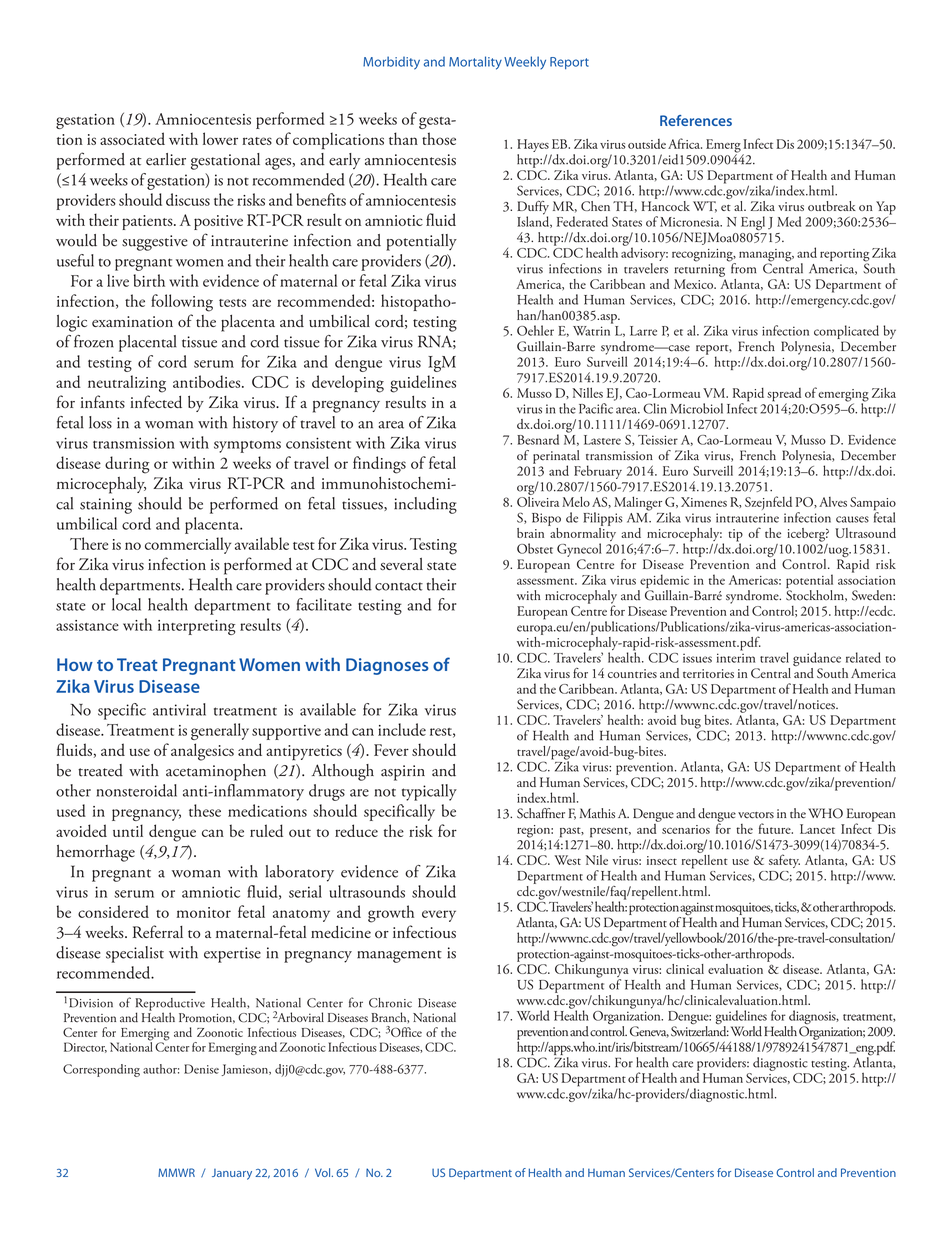 Image resolution: width=952 pixels, height=1233 pixels. I want to click on Mortality, so click(475, 63).
